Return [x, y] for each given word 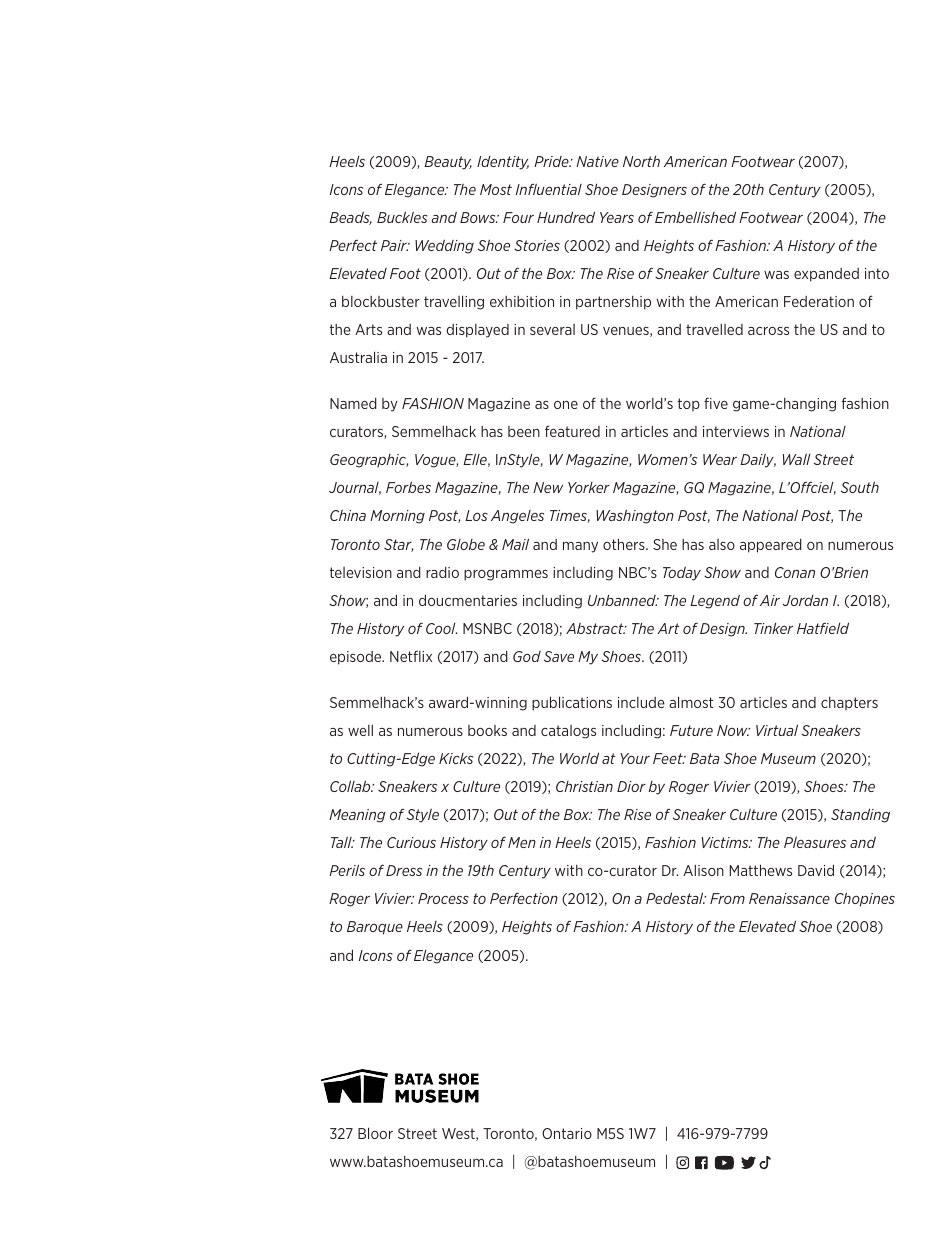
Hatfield [823, 628]
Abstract [596, 628]
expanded [826, 275]
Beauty [448, 163]
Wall [796, 459]
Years [617, 217]
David [816, 870]
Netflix [411, 656]
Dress [404, 870]
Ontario [567, 1133]
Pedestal [676, 898]
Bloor [375, 1133]
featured [572, 431]
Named [353, 403]
